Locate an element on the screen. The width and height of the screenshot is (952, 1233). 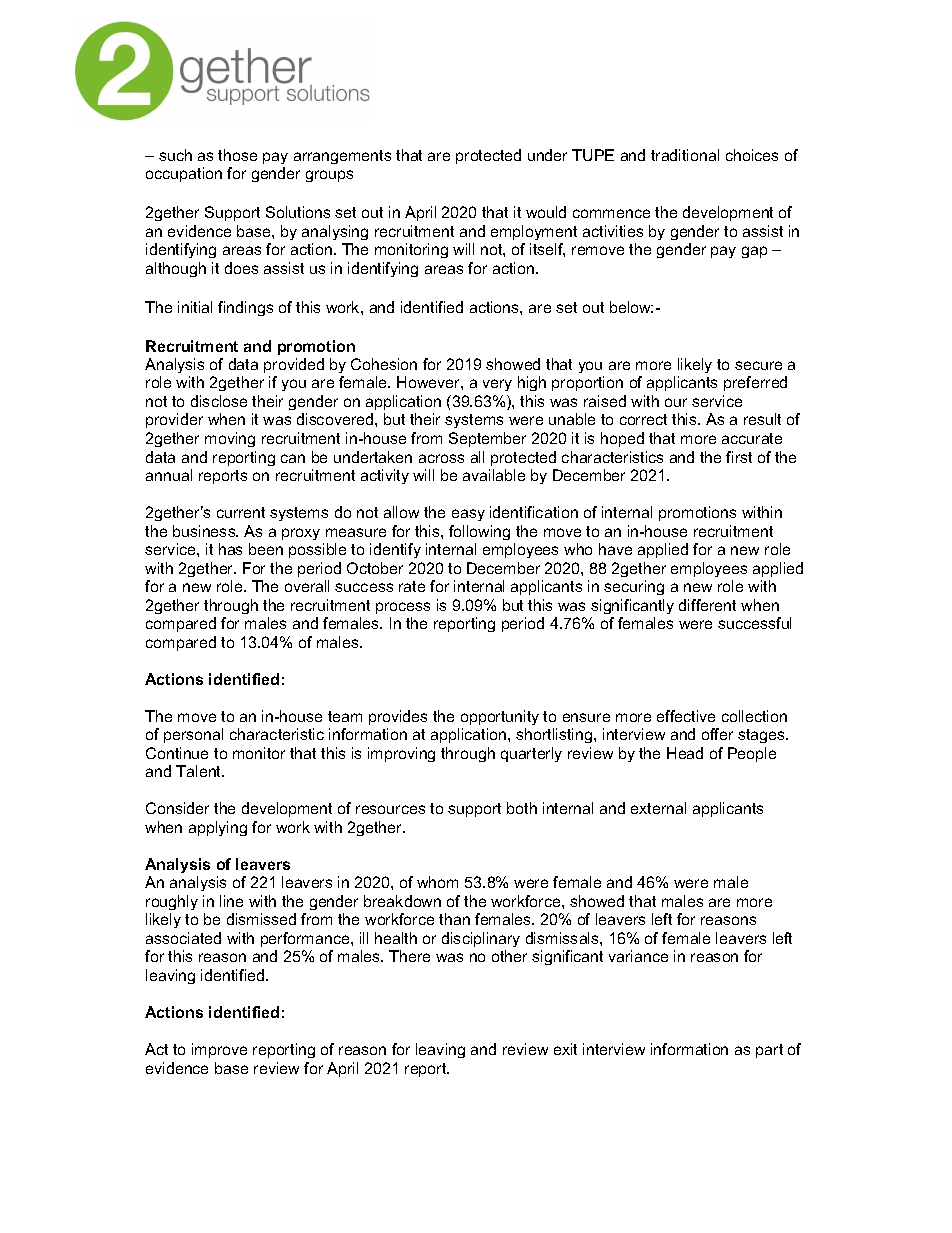
improve is located at coordinates (219, 1050).
